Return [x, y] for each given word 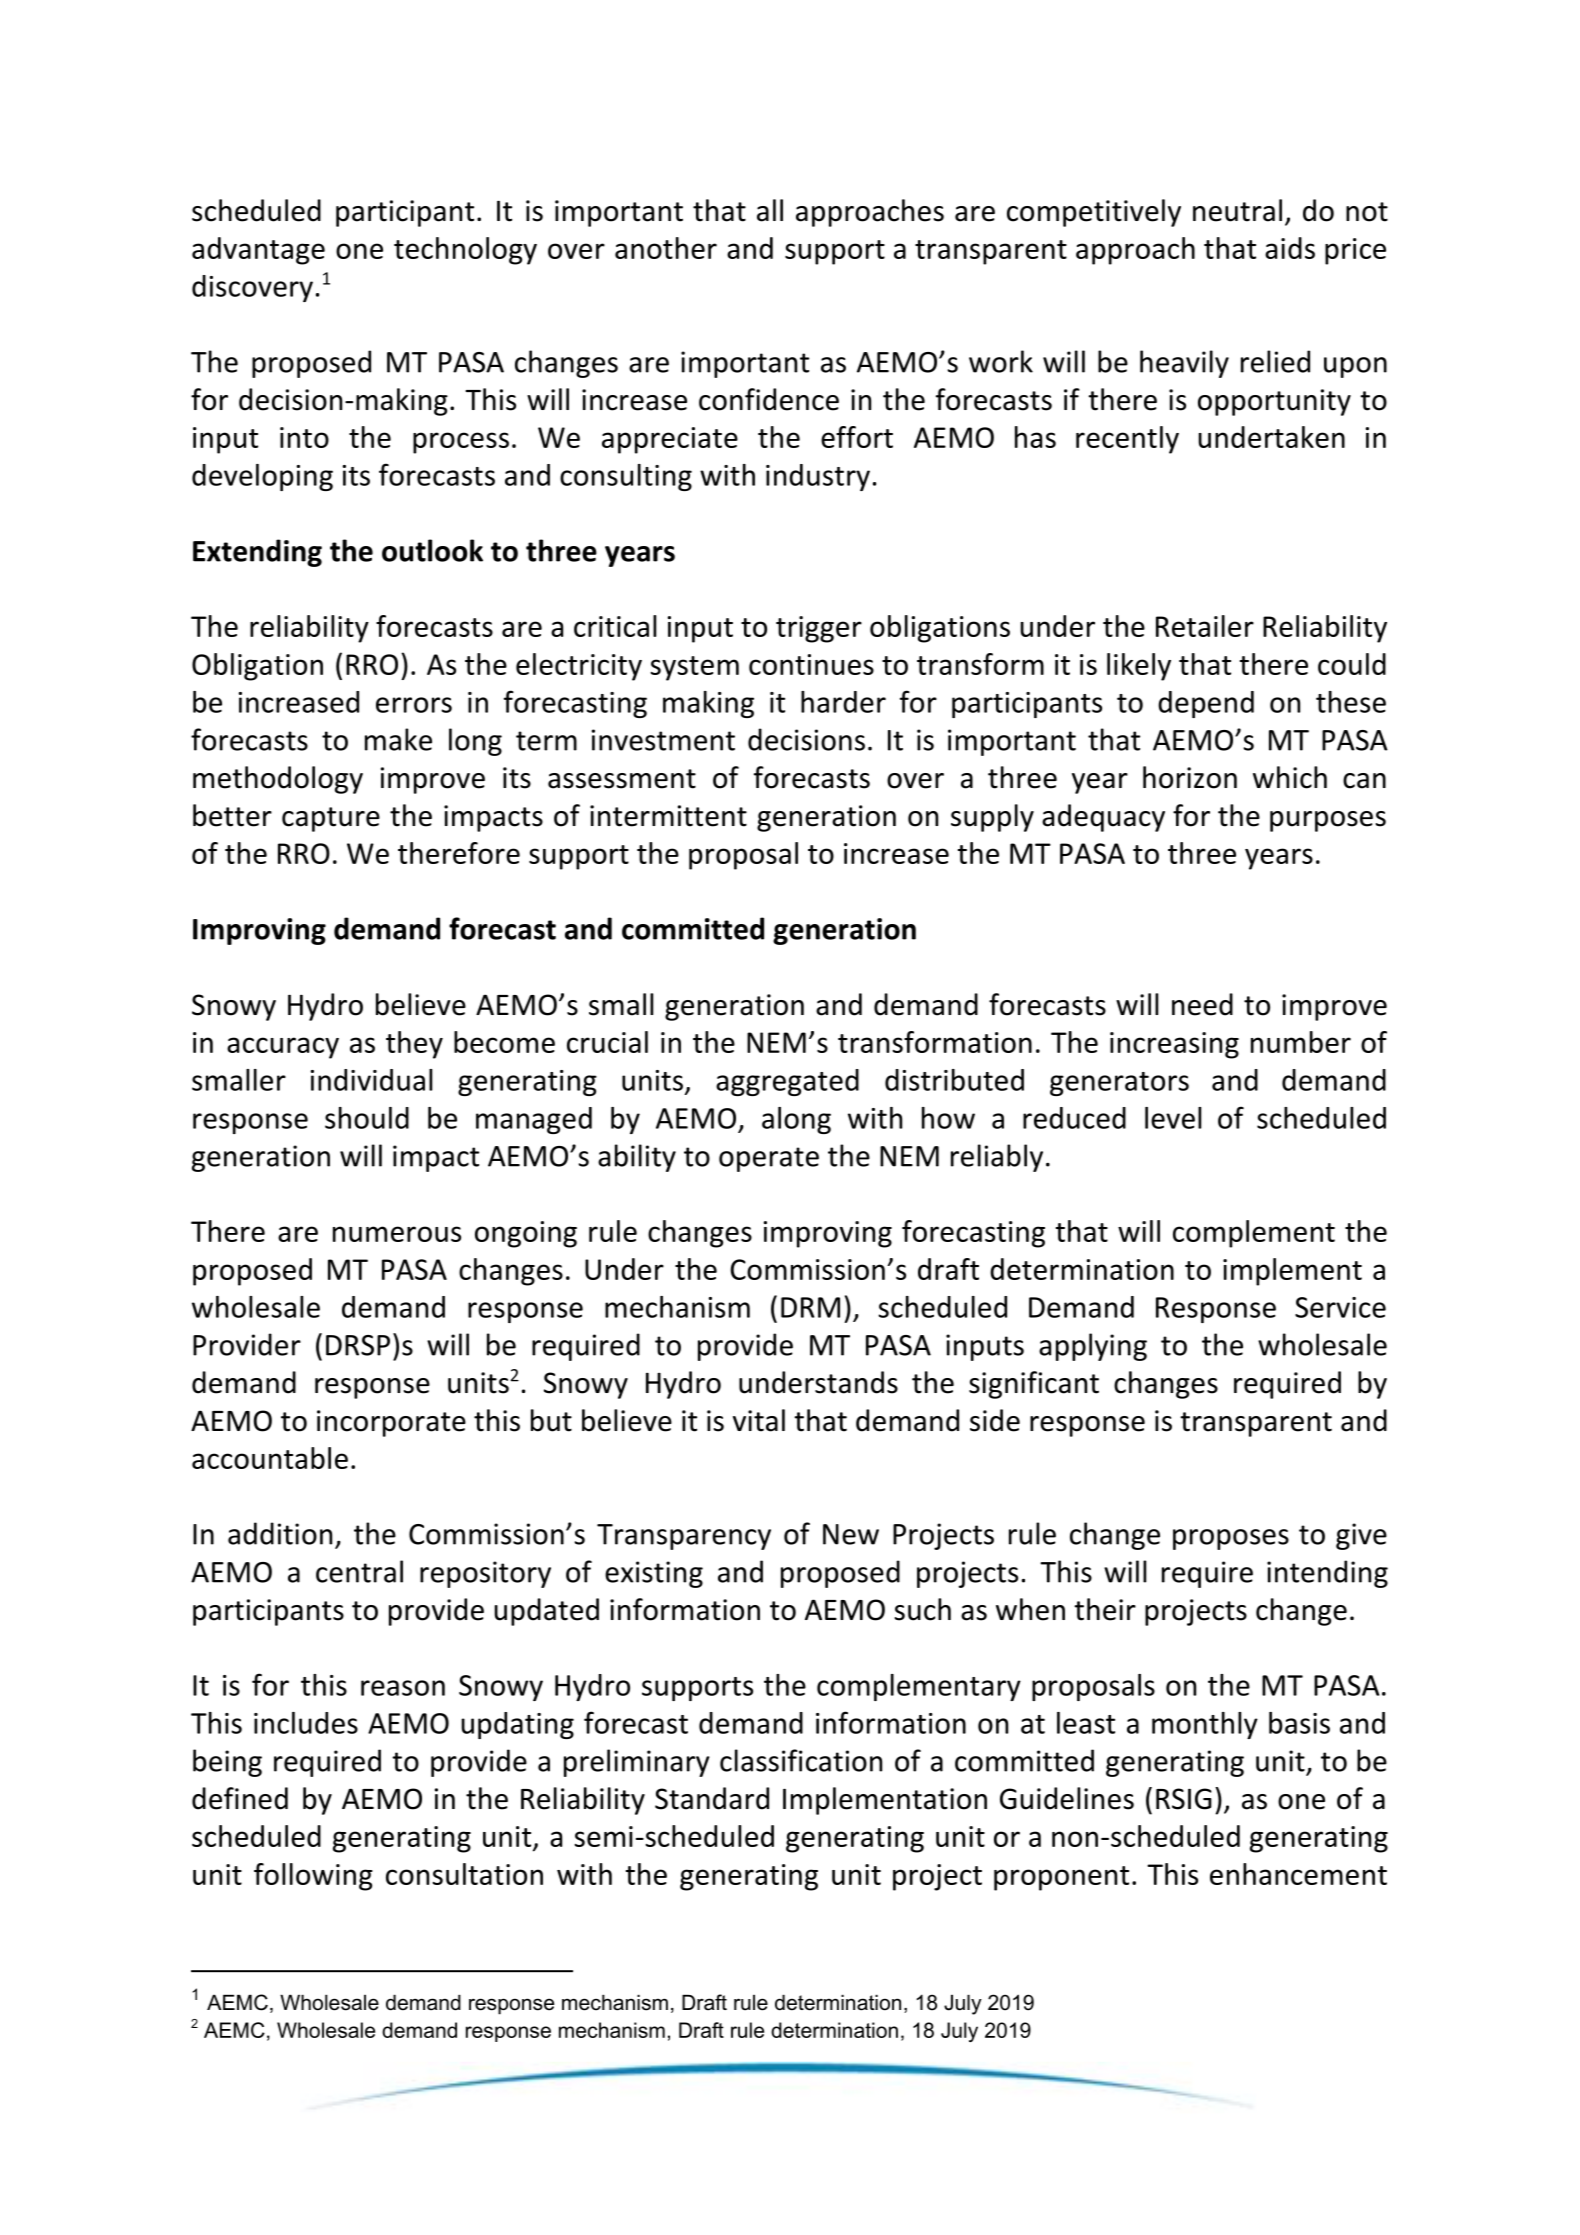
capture [331, 819]
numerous [397, 1234]
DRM [810, 1307]
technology [465, 251]
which [1290, 777]
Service [1340, 1307]
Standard [712, 1798]
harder [843, 702]
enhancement [1298, 1874]
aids [1290, 248]
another [666, 248]
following [313, 1877]
